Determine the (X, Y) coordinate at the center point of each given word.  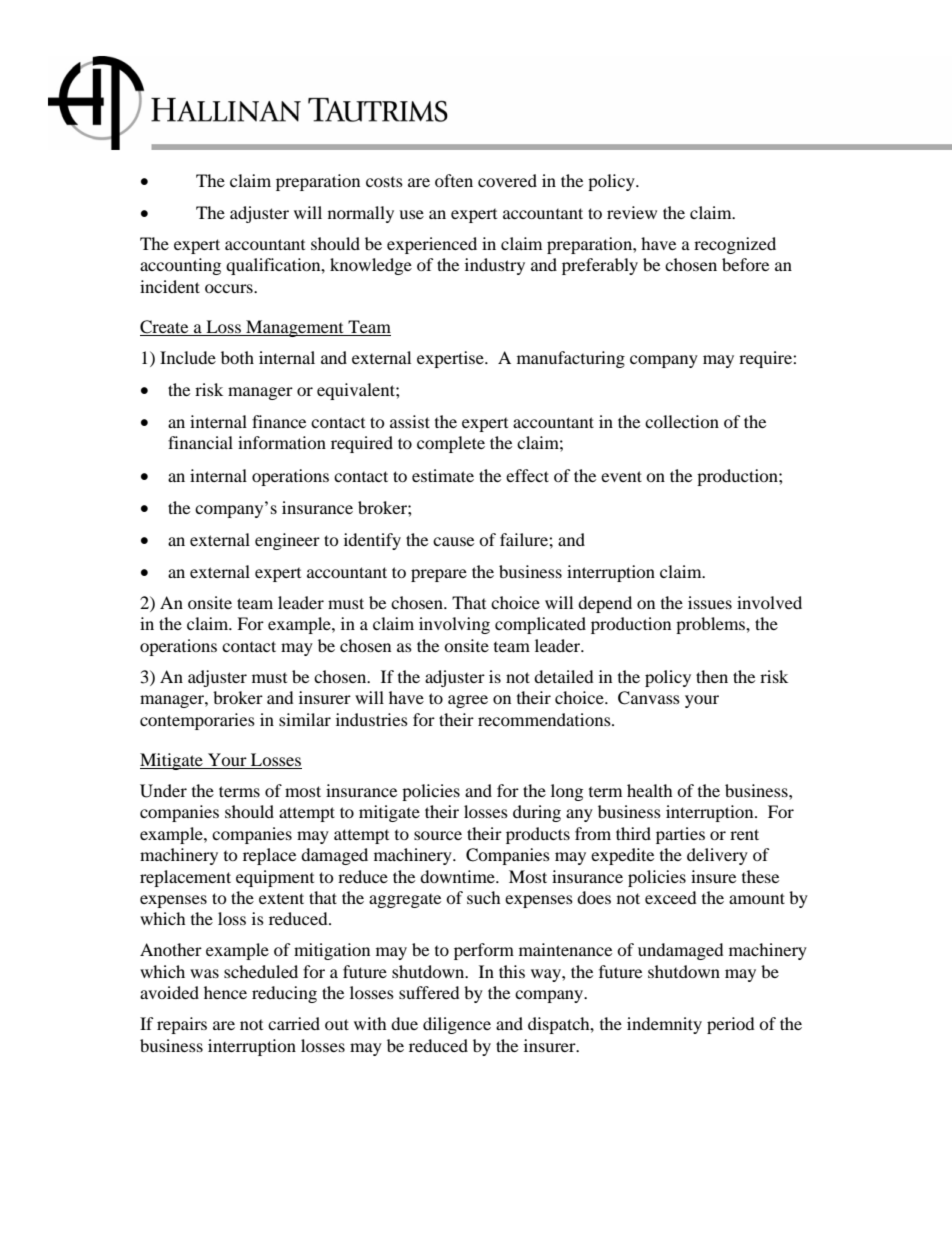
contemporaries (197, 721)
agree (468, 701)
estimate (443, 475)
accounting (180, 266)
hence (225, 992)
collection (682, 421)
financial (200, 442)
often (454, 180)
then (712, 676)
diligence (457, 1025)
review (632, 212)
